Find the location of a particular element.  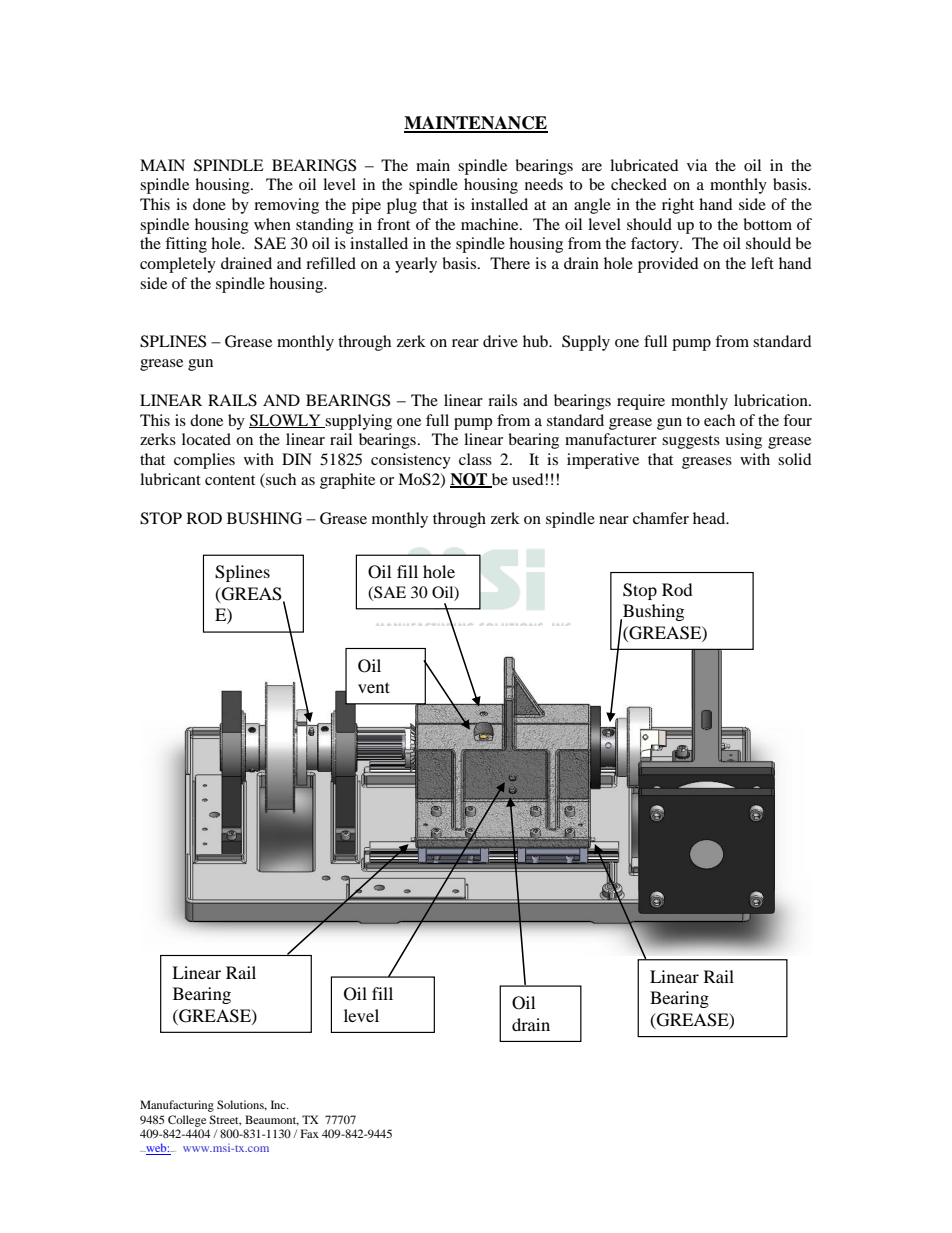

NOT is located at coordinates (470, 480).
